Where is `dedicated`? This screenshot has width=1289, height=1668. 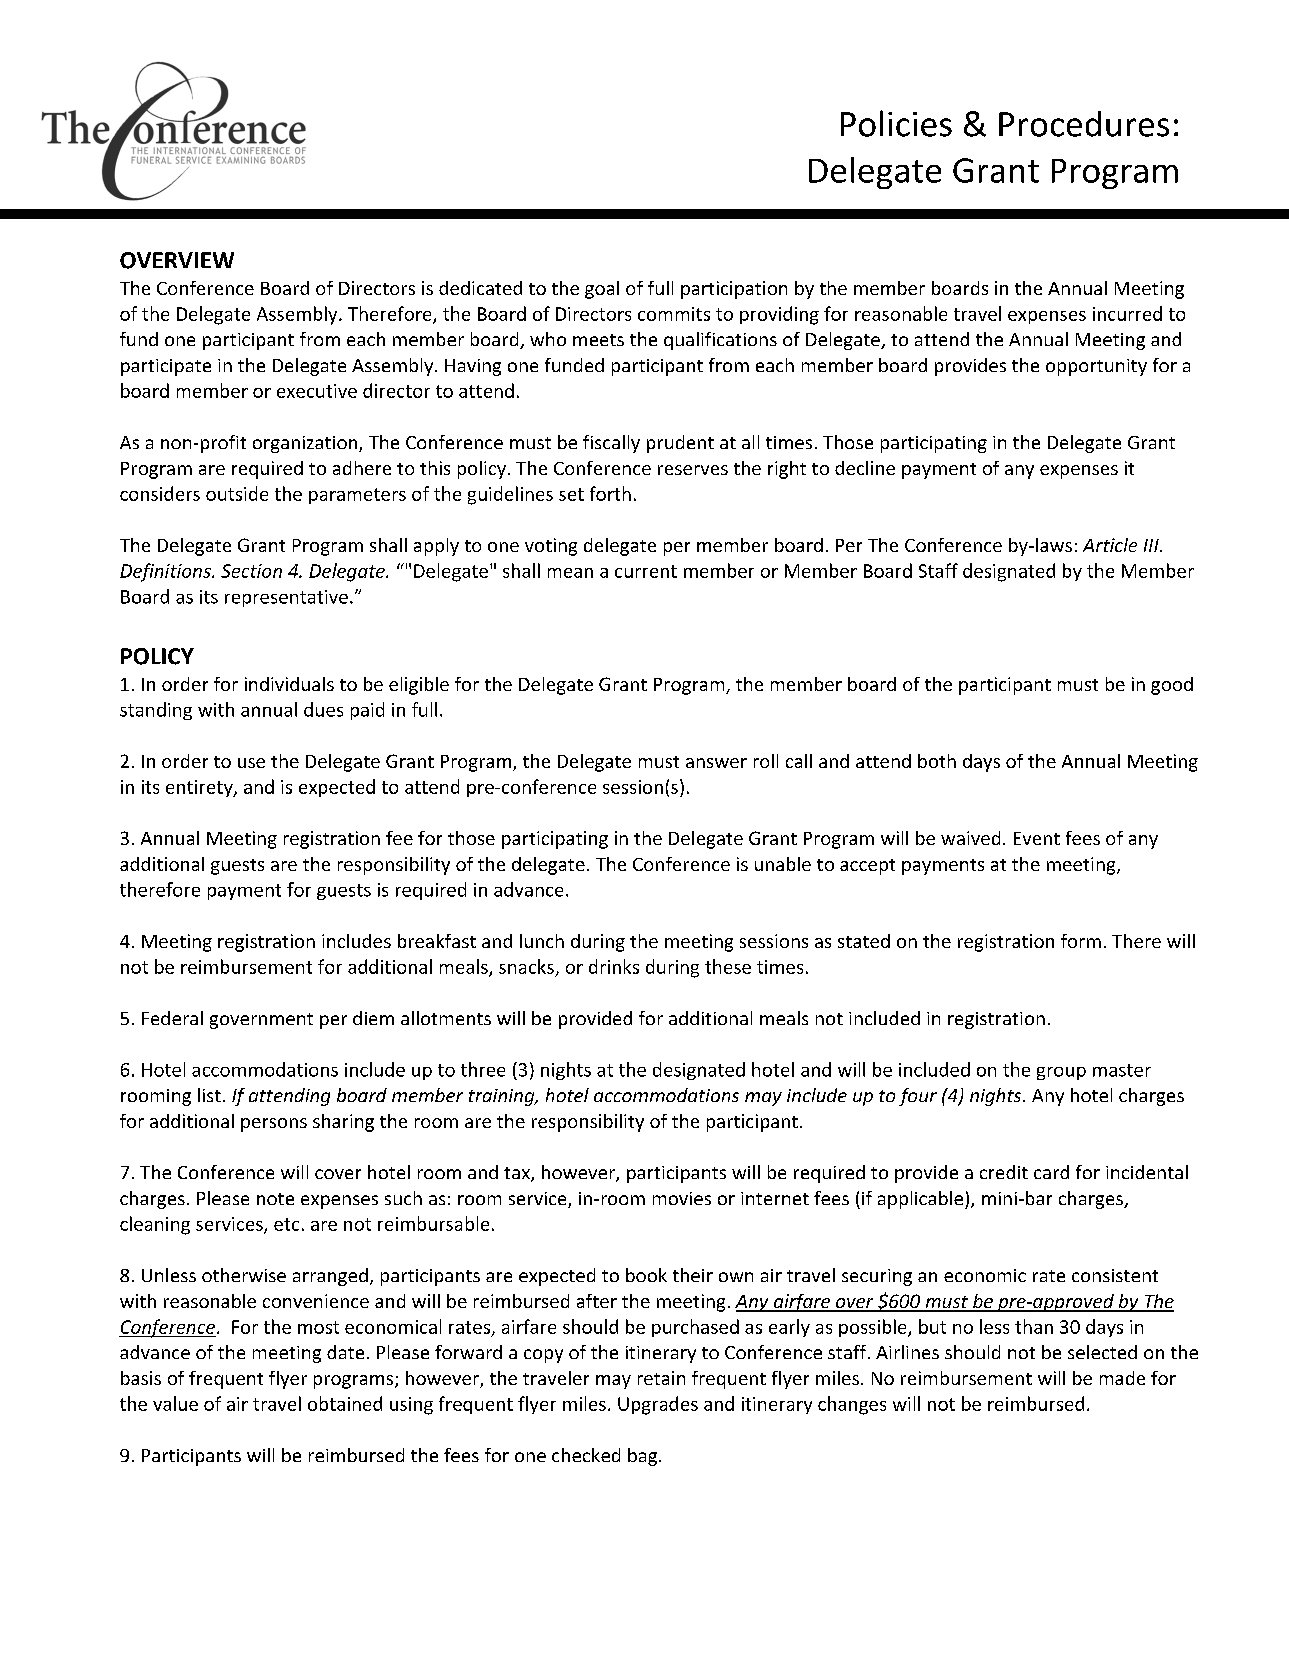
dedicated is located at coordinates (480, 288).
